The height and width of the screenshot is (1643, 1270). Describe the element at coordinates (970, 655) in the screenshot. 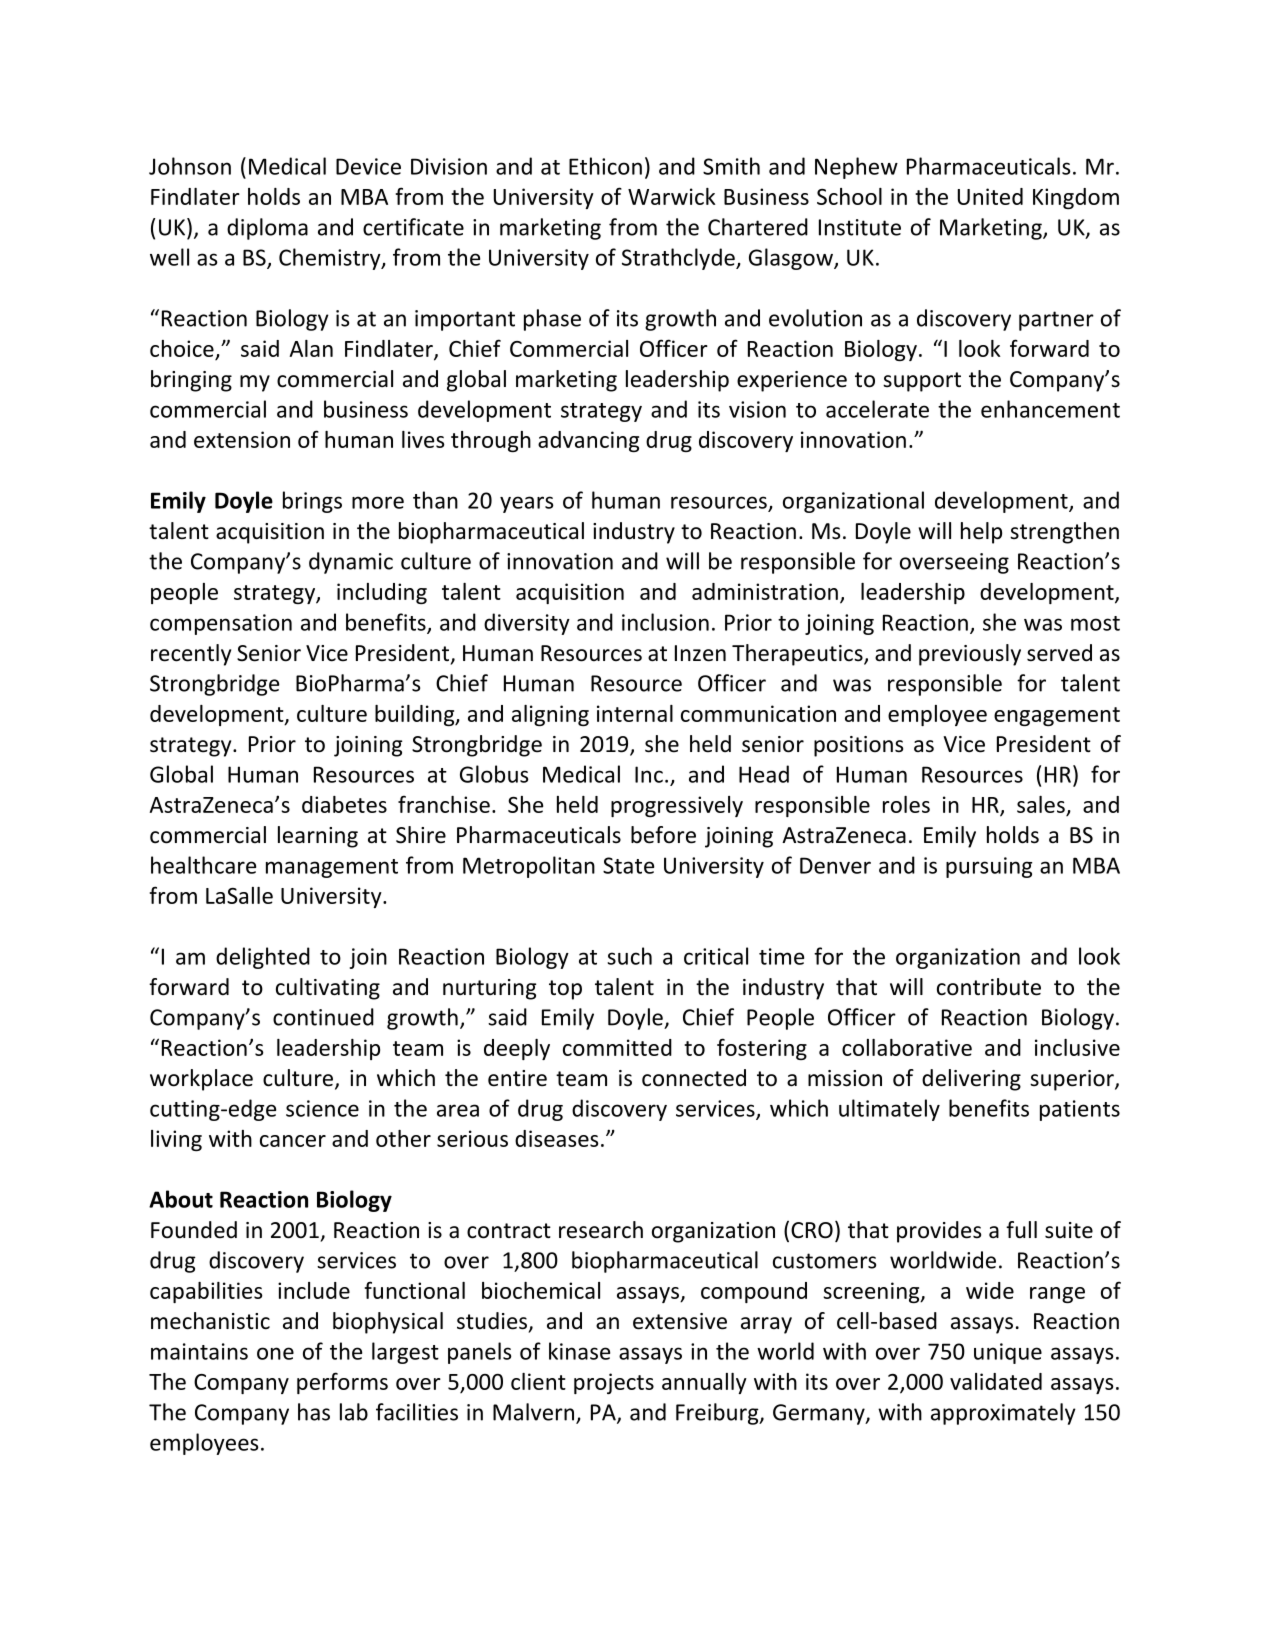

I see `previously` at that location.
